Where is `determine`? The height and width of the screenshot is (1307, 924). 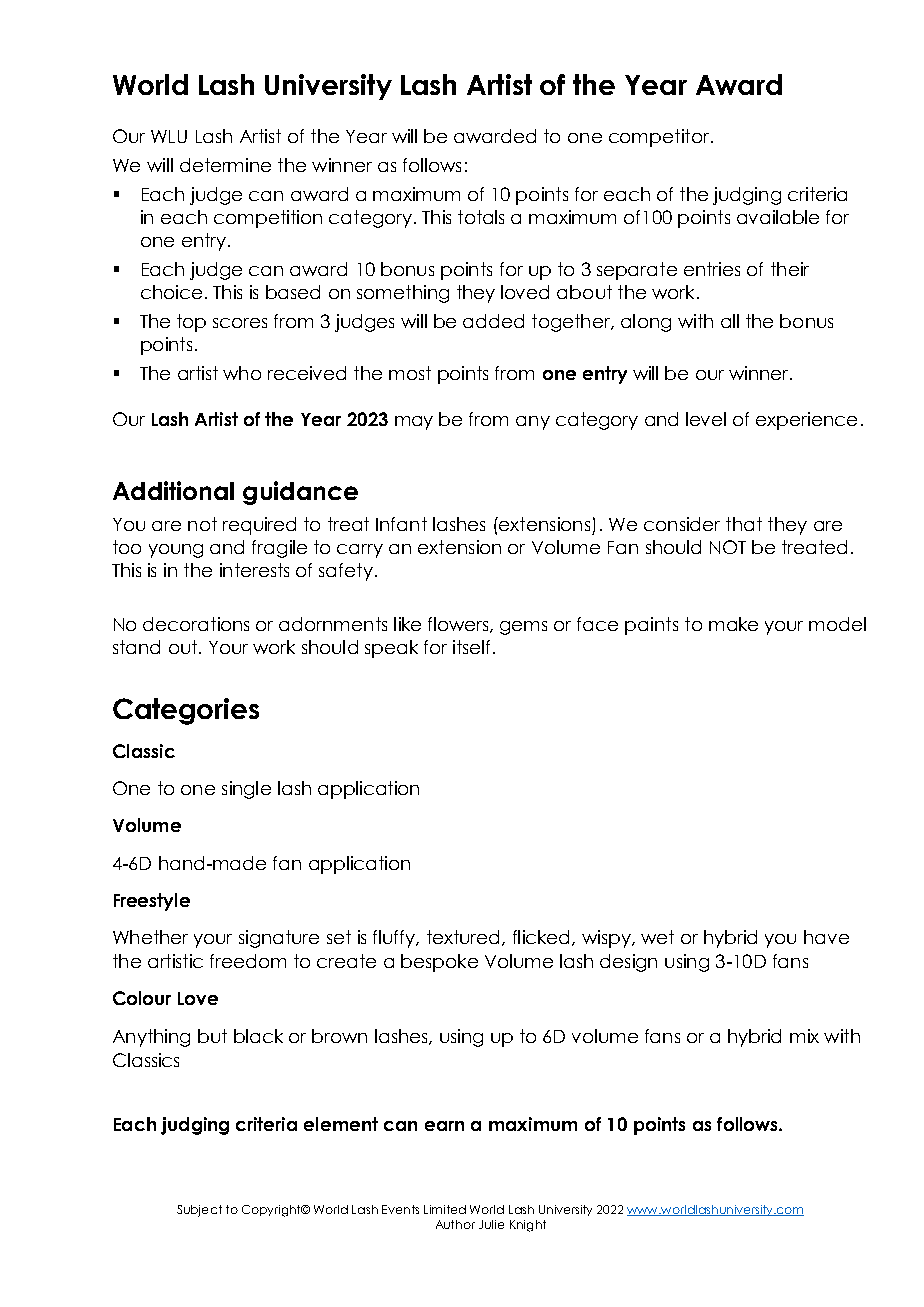
determine is located at coordinates (225, 165).
